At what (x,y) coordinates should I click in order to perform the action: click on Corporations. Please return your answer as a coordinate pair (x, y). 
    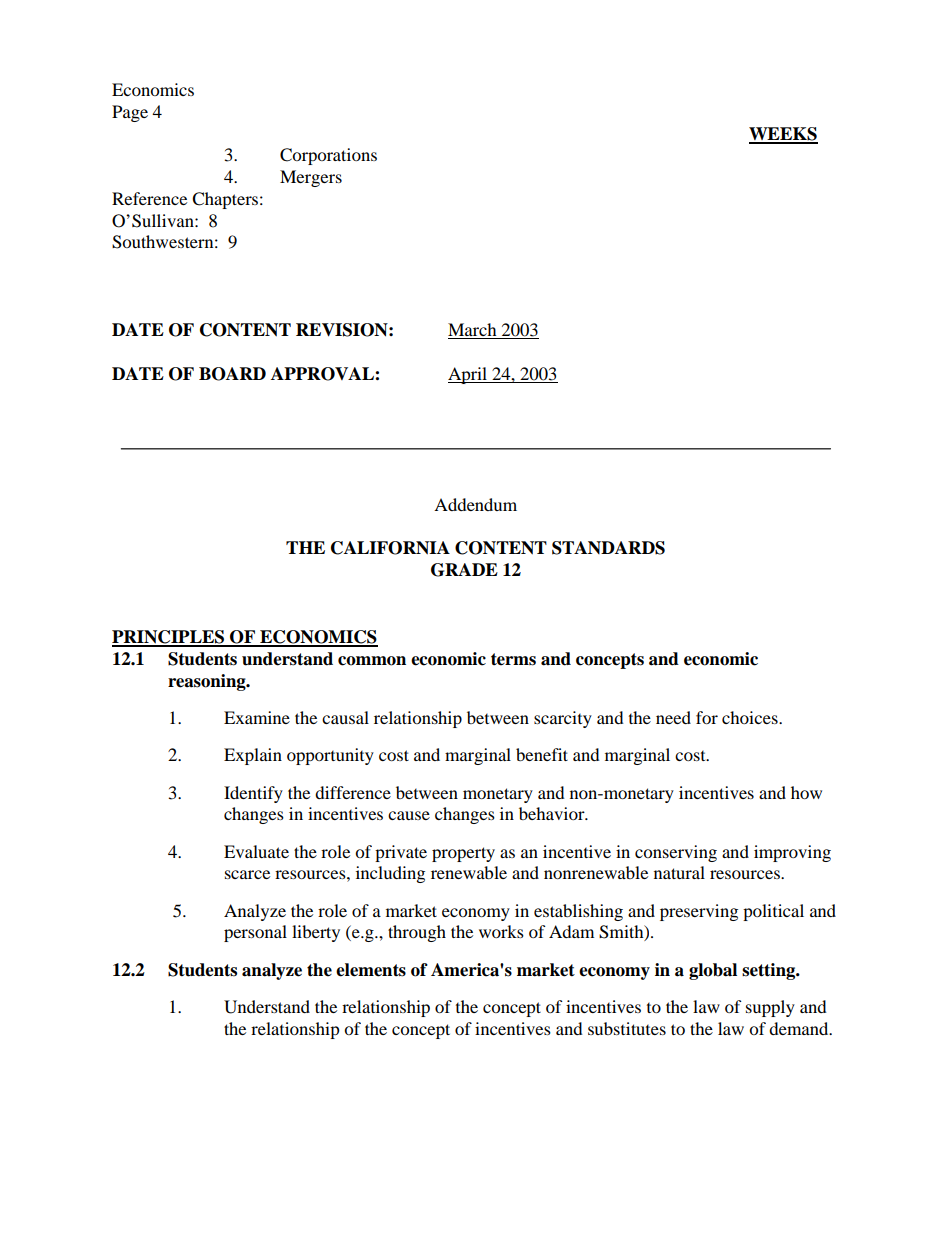
    Looking at the image, I should click on (328, 156).
